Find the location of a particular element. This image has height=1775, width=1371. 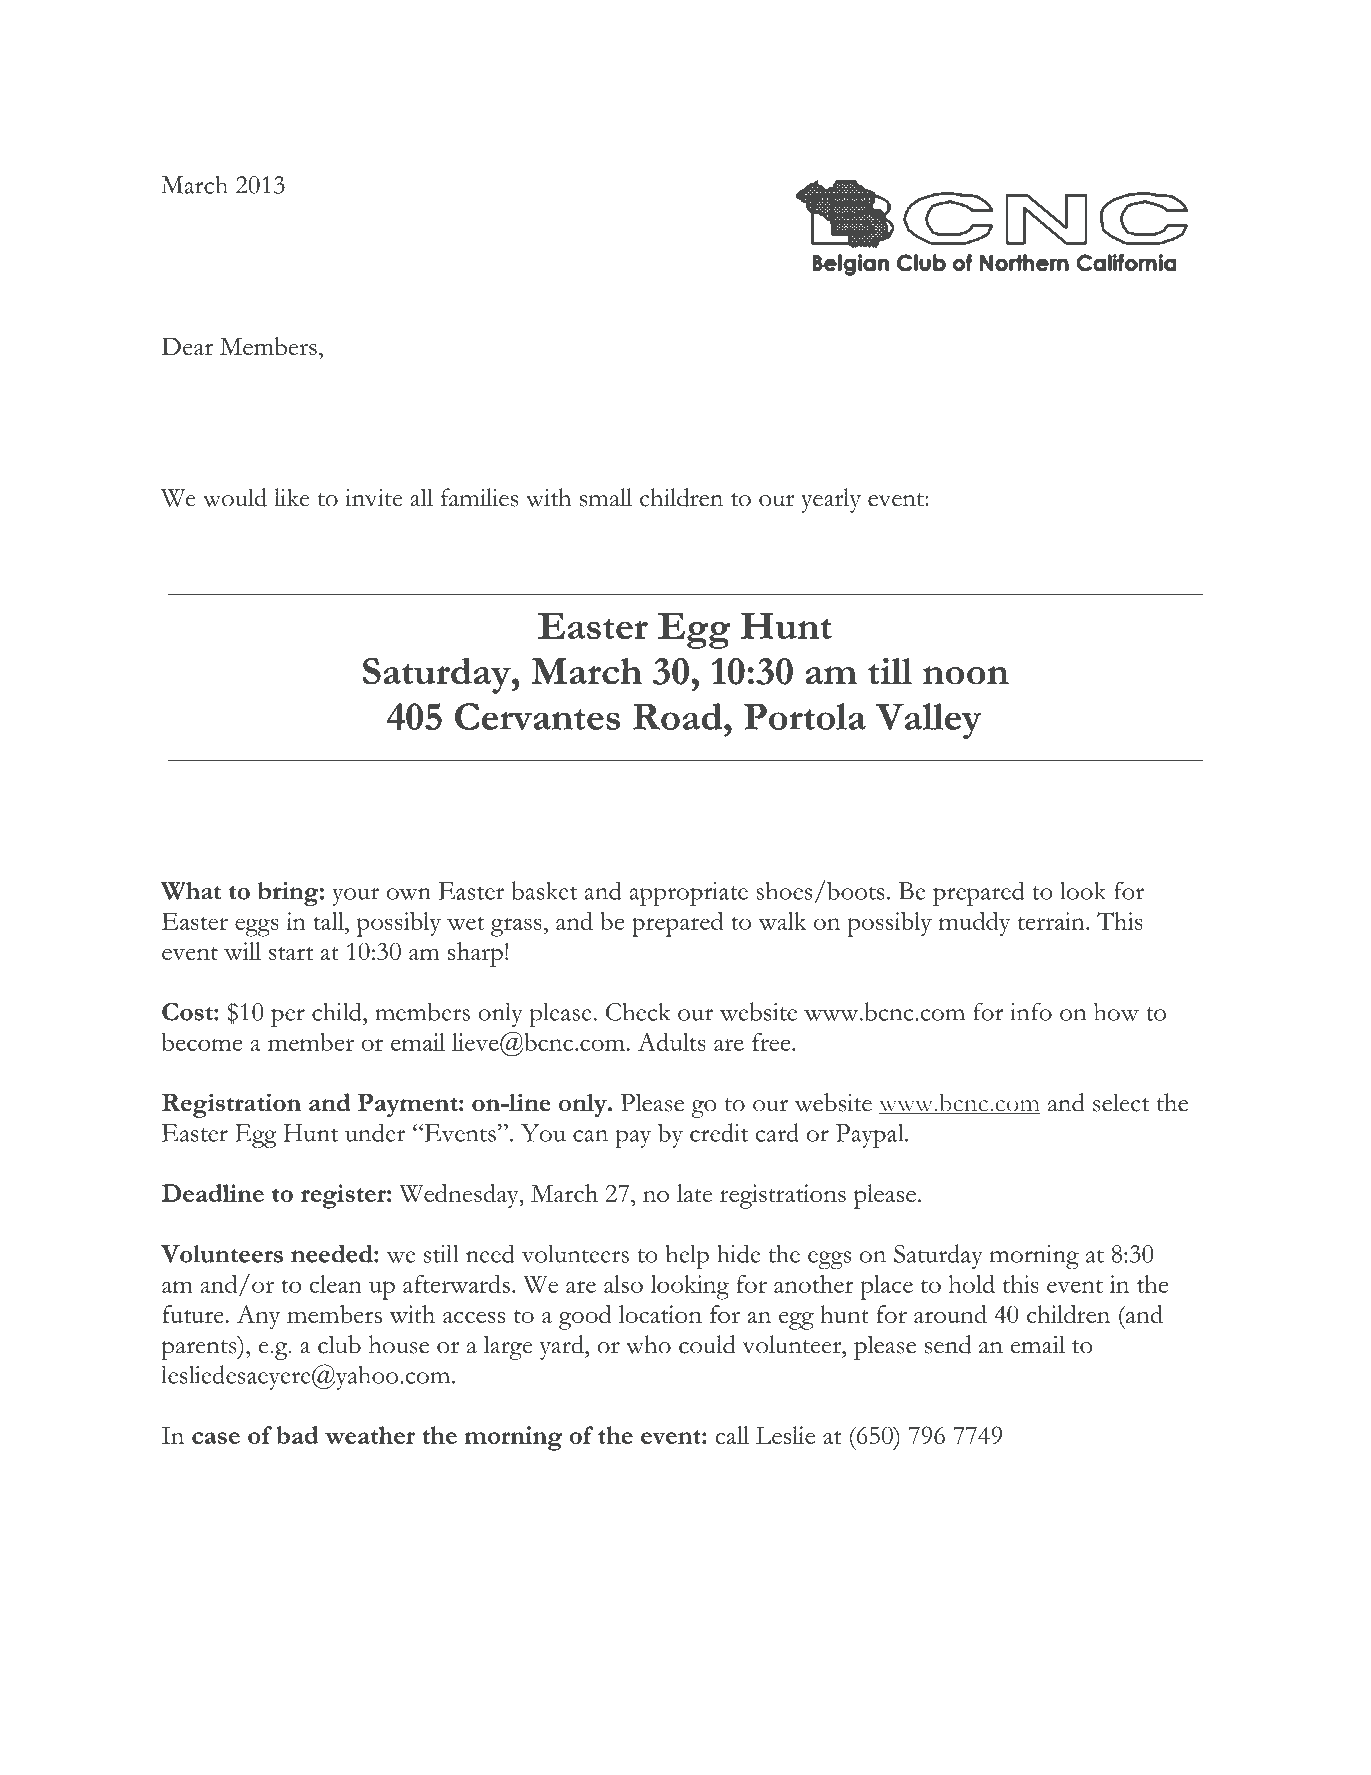

Road is located at coordinates (679, 716).
